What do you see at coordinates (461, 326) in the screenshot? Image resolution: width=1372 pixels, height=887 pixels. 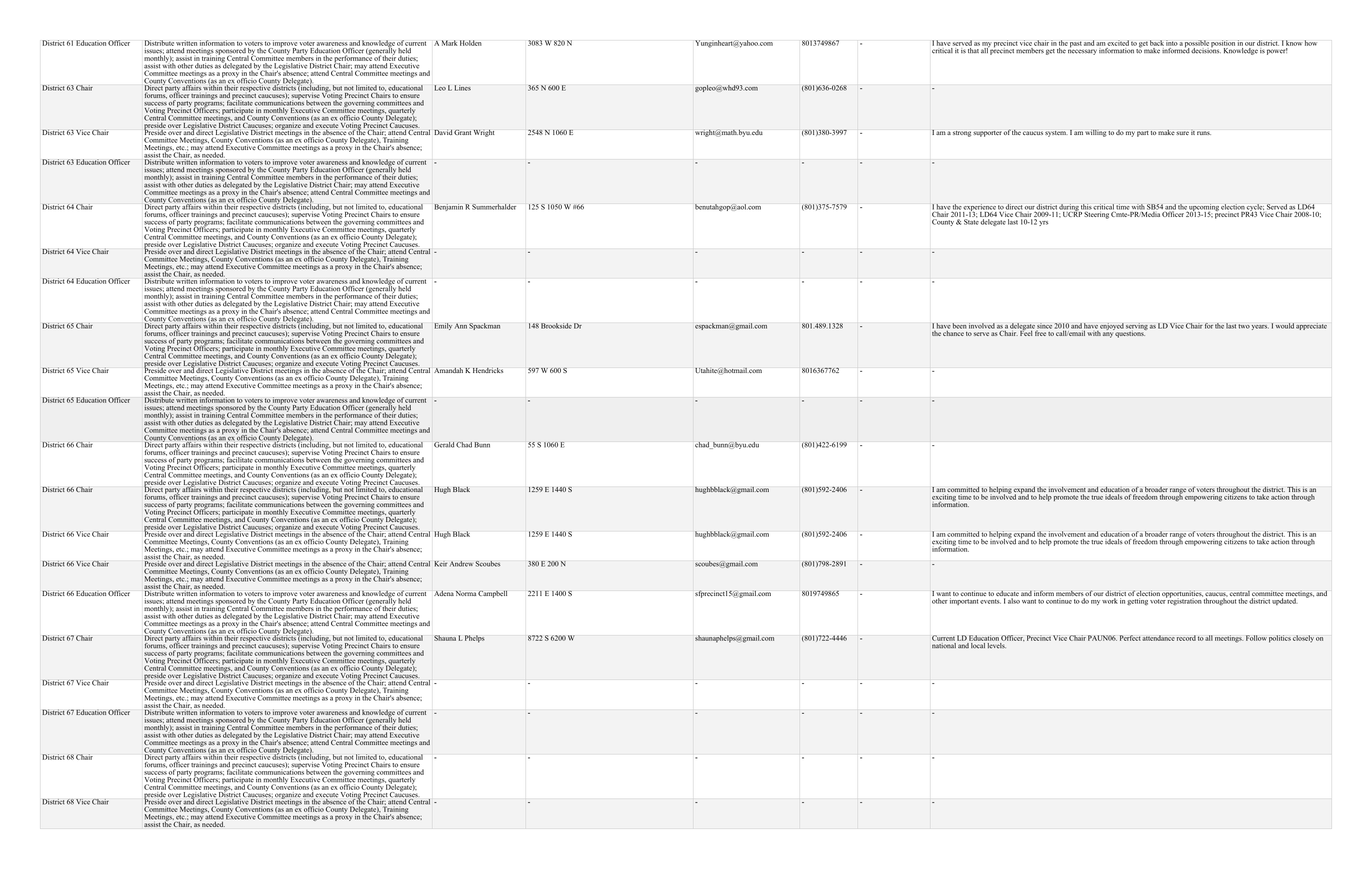 I see `Ann` at bounding box center [461, 326].
